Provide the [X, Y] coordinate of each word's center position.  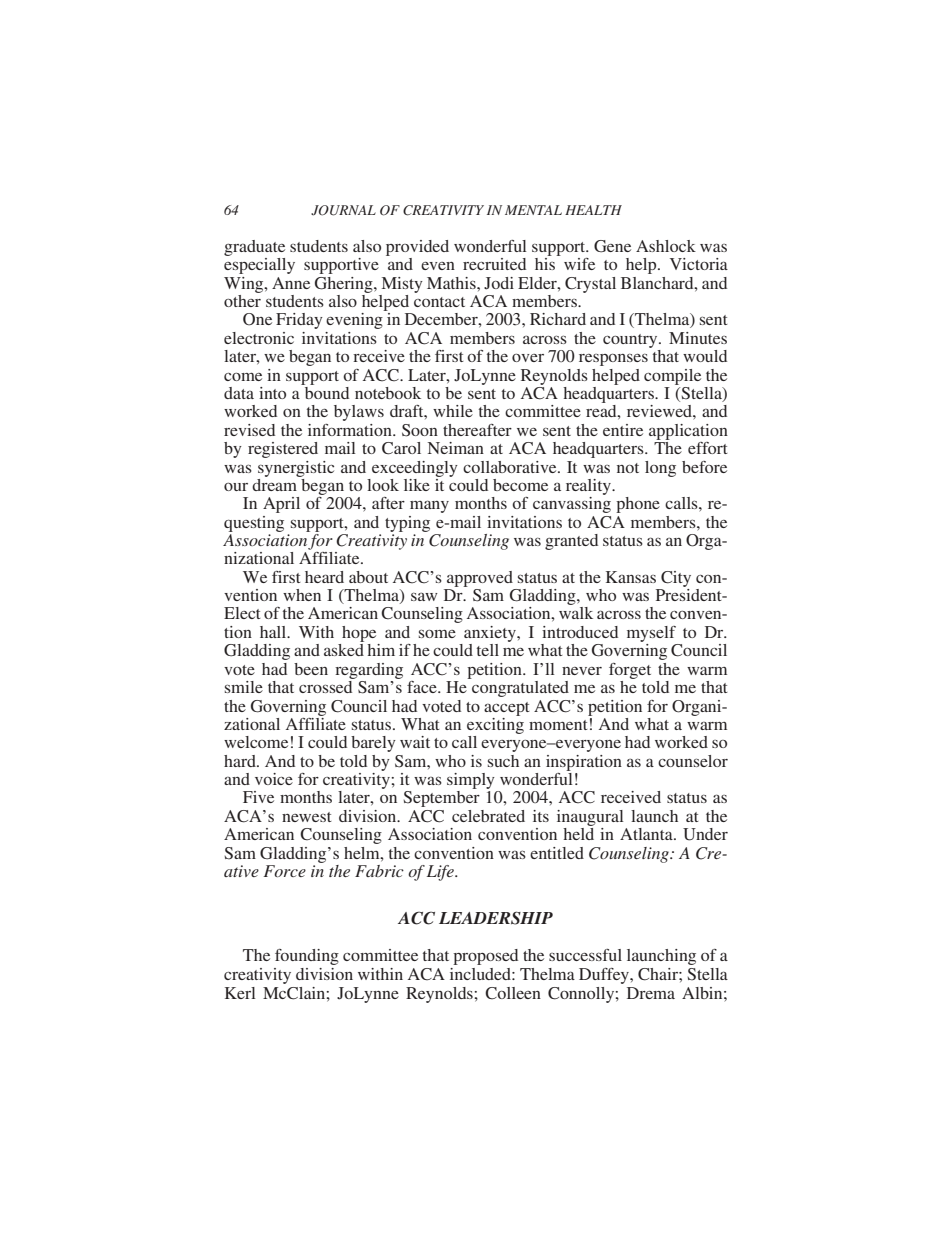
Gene [612, 246]
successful [585, 955]
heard [324, 577]
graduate [254, 248]
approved [480, 579]
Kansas [631, 577]
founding [307, 957]
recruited [494, 264]
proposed [485, 957]
